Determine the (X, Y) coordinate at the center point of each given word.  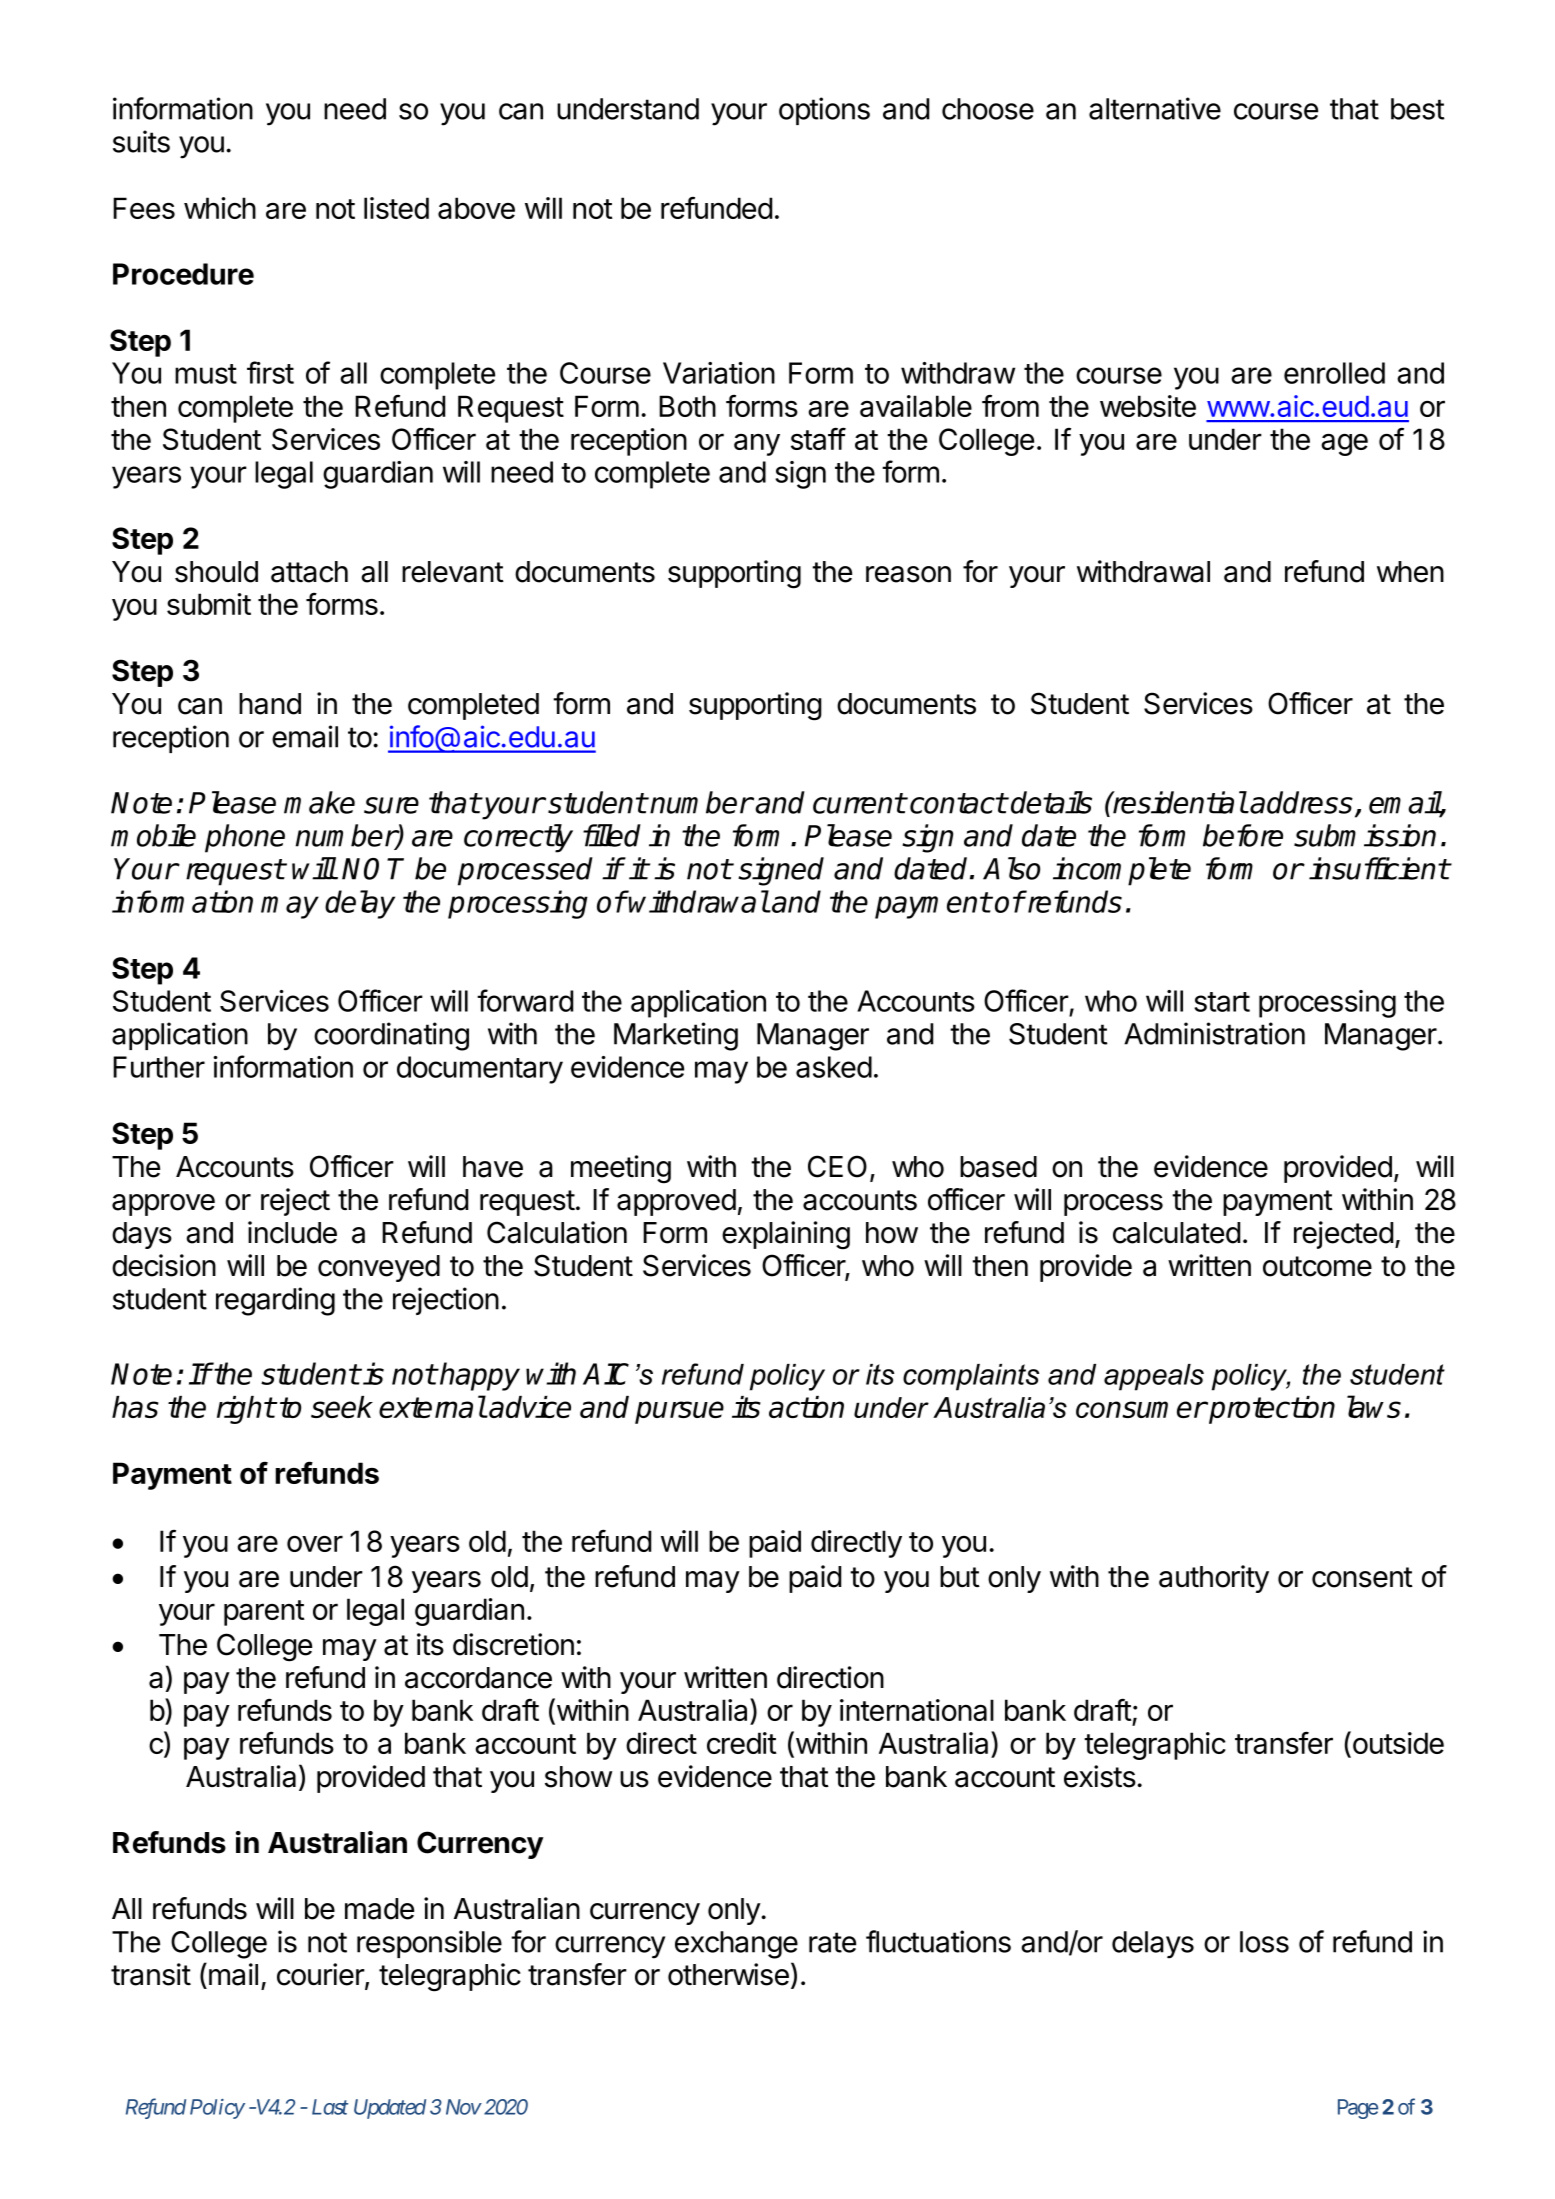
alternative (1155, 108)
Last (330, 2107)
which (220, 208)
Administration (1214, 1033)
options (824, 111)
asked (834, 1067)
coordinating (391, 1036)
